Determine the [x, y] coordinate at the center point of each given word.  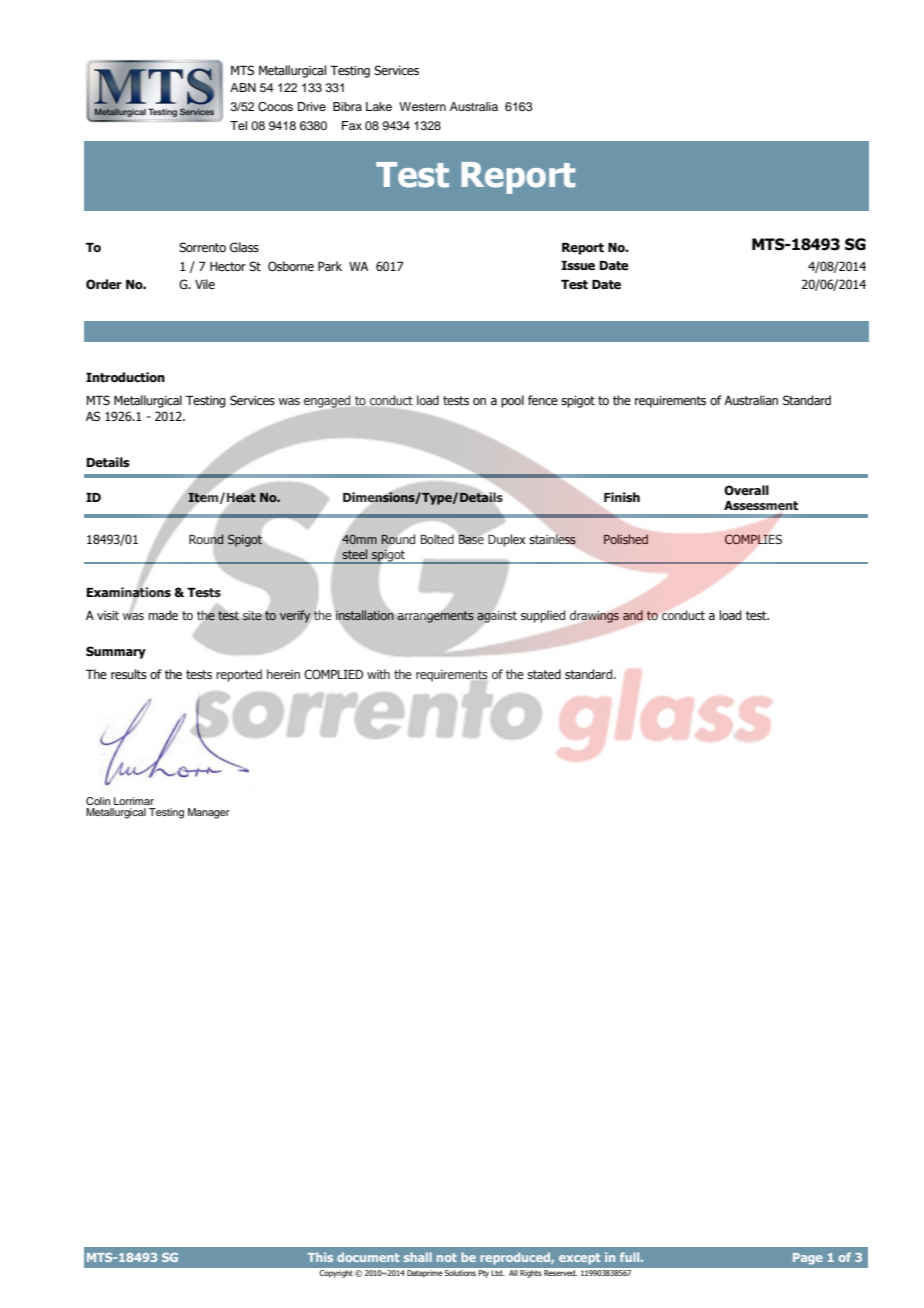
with [378, 674]
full [631, 1257]
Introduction [125, 377]
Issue [578, 265]
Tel [238, 125]
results [129, 674]
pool [512, 401]
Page [808, 1259]
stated [544, 674]
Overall [746, 490]
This [320, 1257]
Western [422, 106]
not [447, 1257]
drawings [594, 616]
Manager [209, 813]
